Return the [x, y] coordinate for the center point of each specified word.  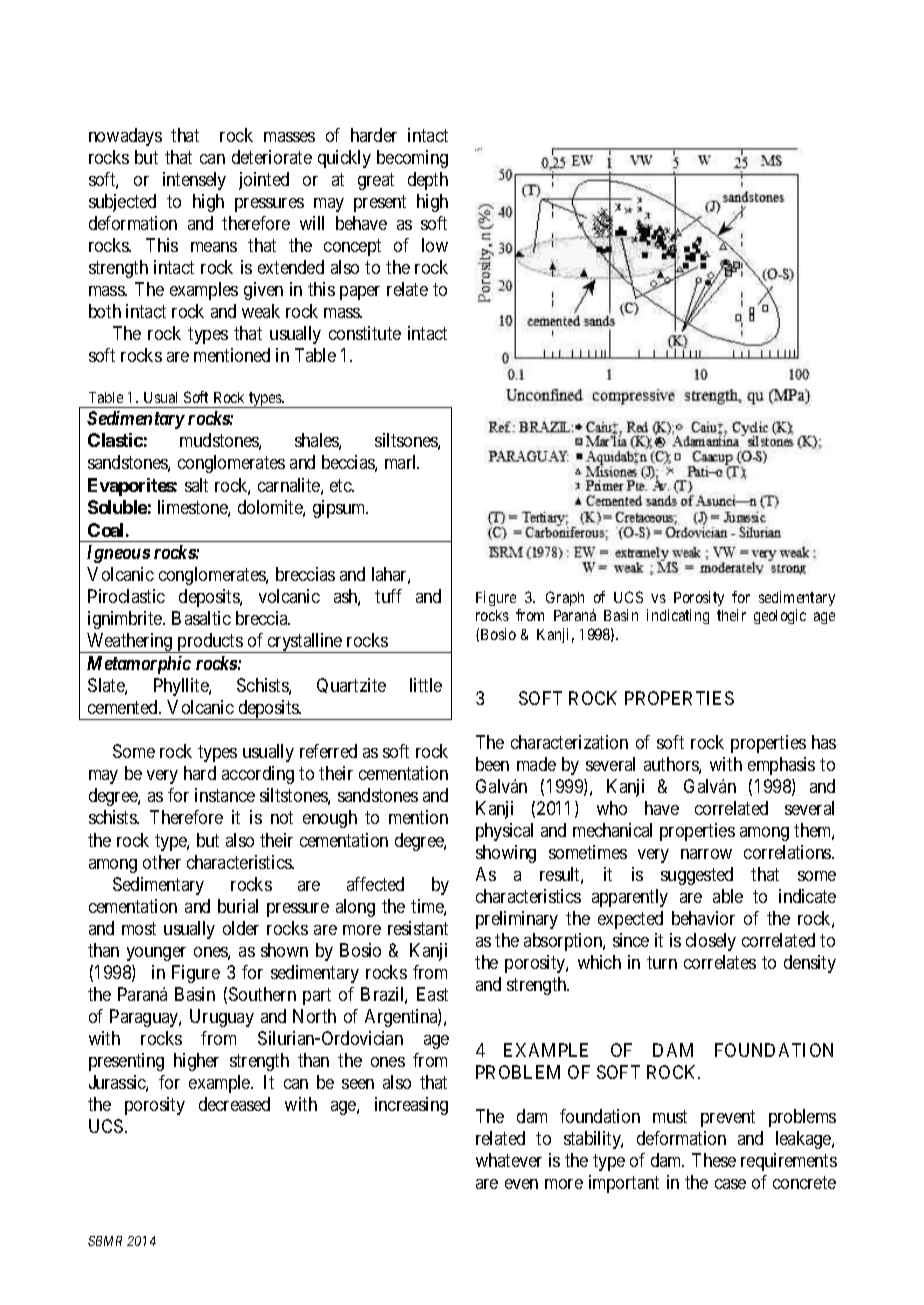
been [492, 764]
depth [428, 181]
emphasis [781, 766]
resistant [418, 928]
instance [225, 795]
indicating [678, 616]
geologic [780, 616]
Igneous [118, 554]
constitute [365, 333]
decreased [234, 1104]
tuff [388, 596]
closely [711, 942]
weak [261, 311]
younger [156, 954]
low [435, 245]
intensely [194, 181]
